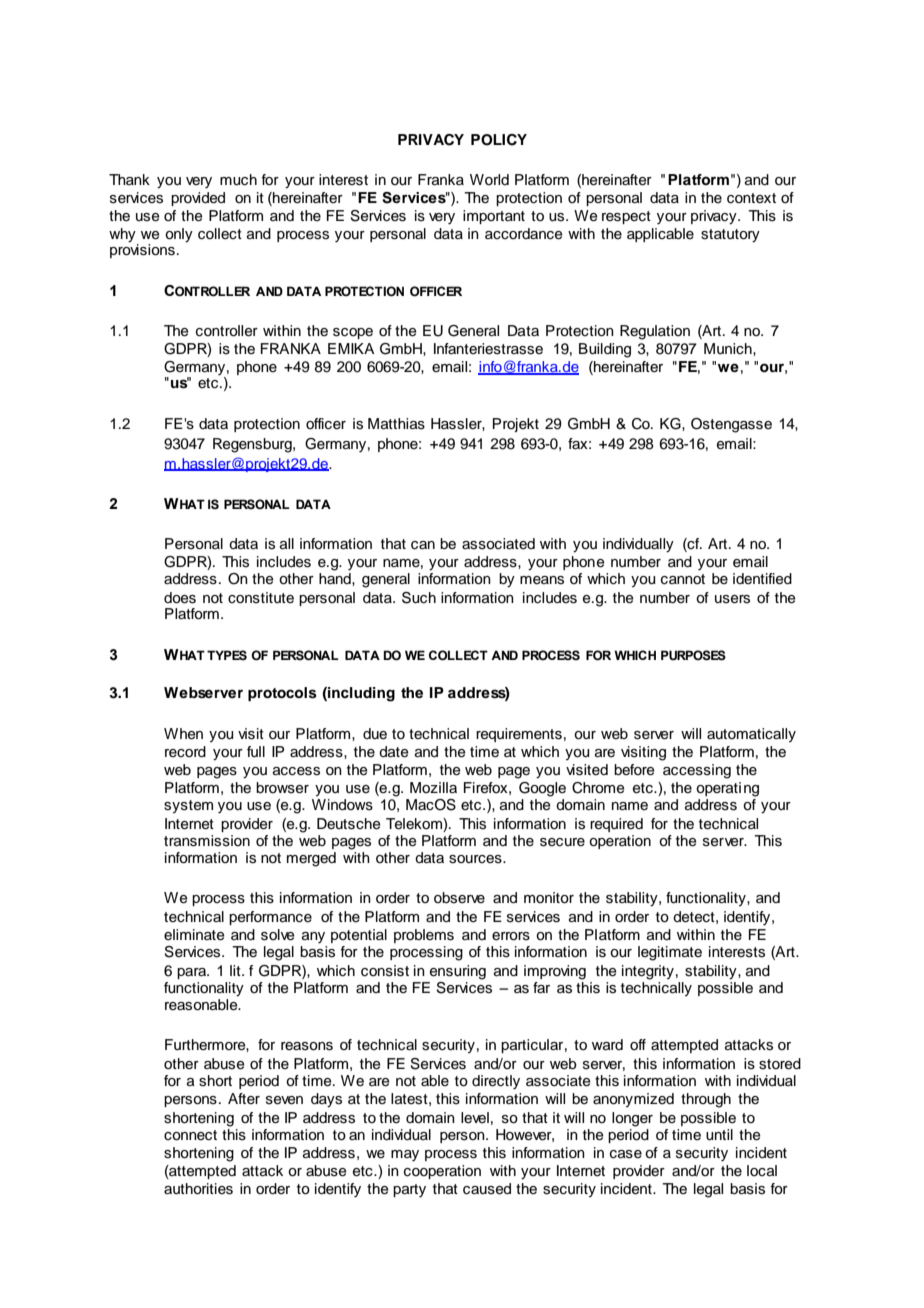  I want to click on Mozilla, so click(433, 787).
